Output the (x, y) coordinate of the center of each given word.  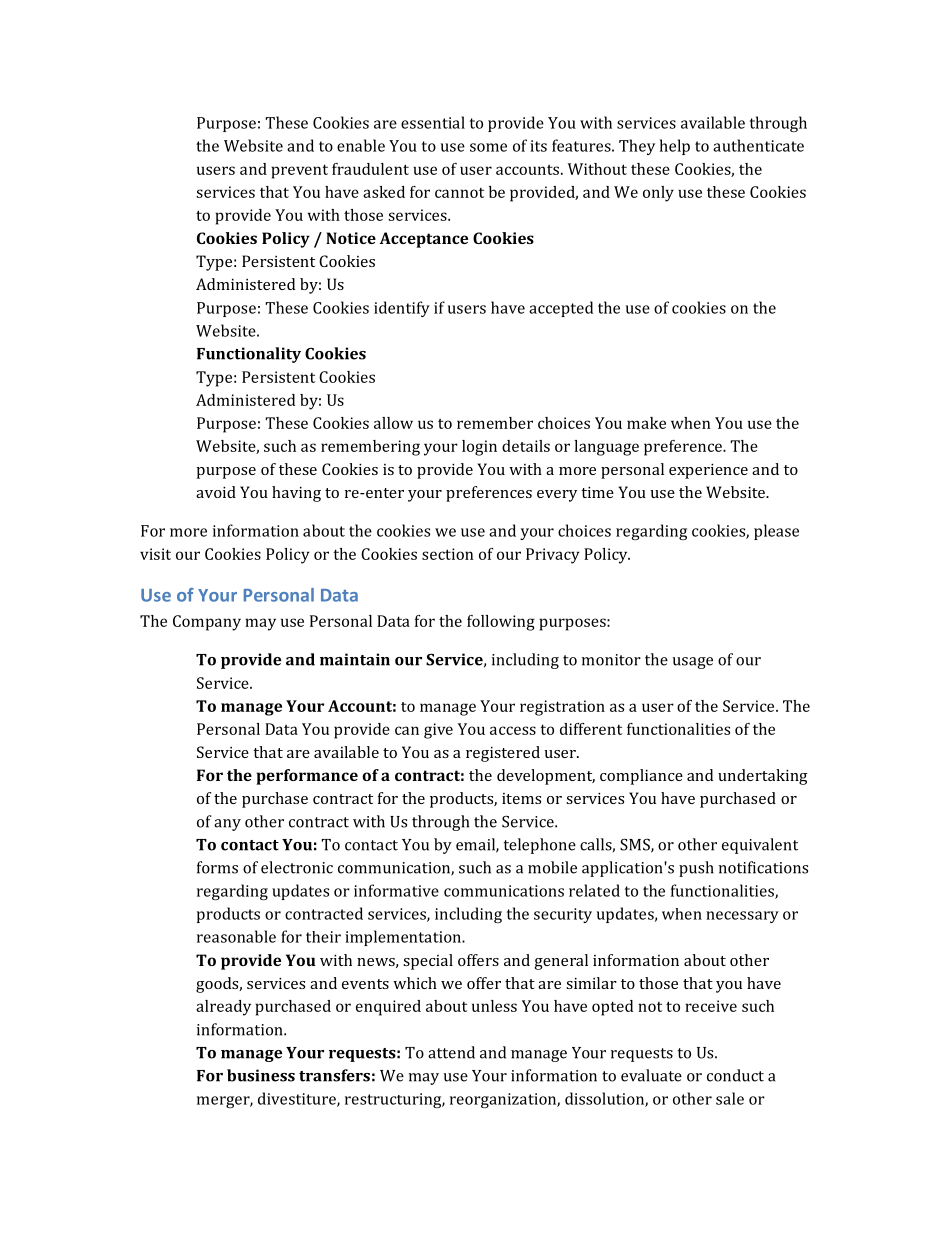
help (675, 147)
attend (451, 1052)
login (479, 448)
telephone (540, 846)
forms (217, 867)
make (646, 423)
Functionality (249, 355)
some (488, 147)
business (261, 1075)
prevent (299, 171)
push (696, 869)
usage (693, 663)
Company (207, 623)
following (501, 623)
